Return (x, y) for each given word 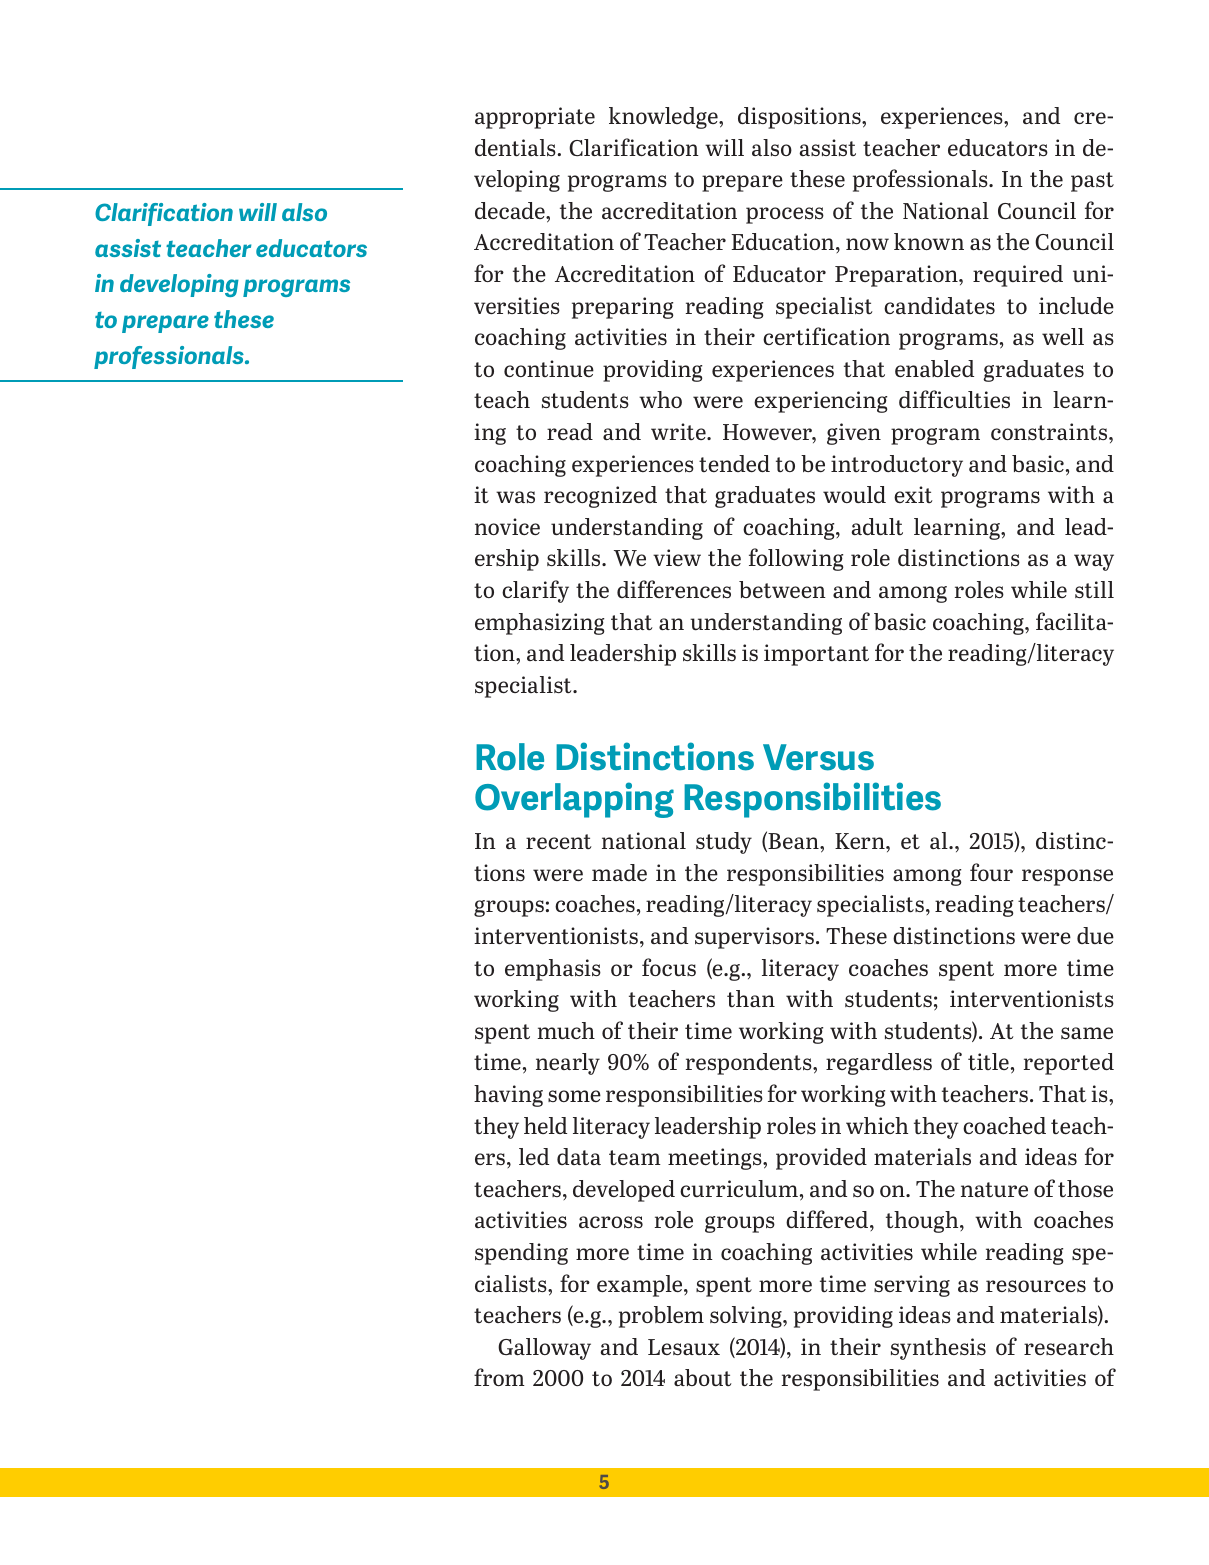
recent (559, 841)
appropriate (535, 118)
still (1094, 589)
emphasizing (539, 624)
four (991, 872)
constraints (1050, 431)
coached (1004, 1125)
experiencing (820, 402)
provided (821, 1159)
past (1092, 182)
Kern (861, 841)
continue (549, 368)
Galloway (544, 1349)
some (574, 1096)
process (785, 215)
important (816, 655)
